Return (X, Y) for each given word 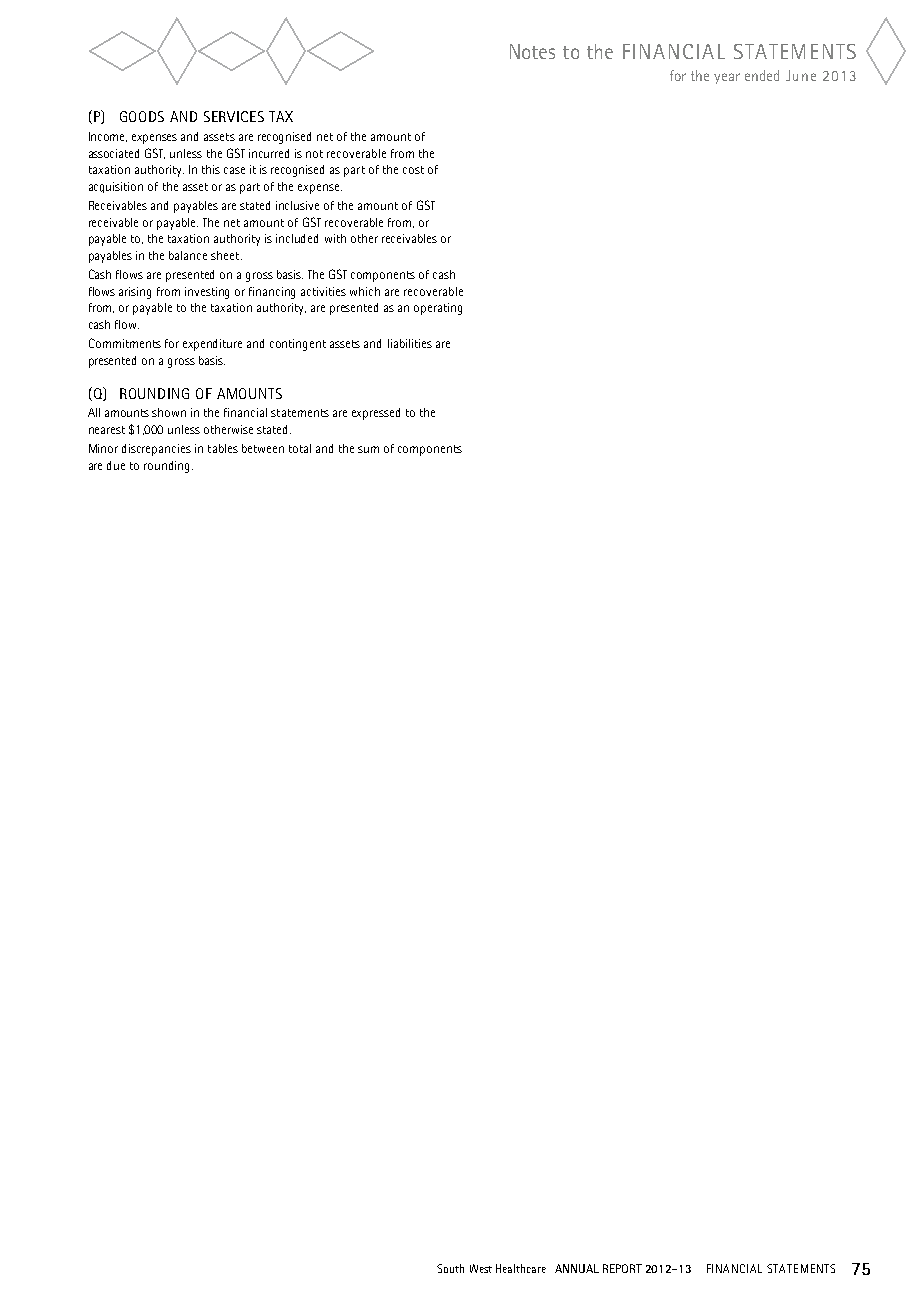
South (450, 1268)
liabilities (410, 343)
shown (169, 412)
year (727, 78)
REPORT (622, 1268)
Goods (142, 116)
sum (368, 449)
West (481, 1268)
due (116, 465)
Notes (532, 51)
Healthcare (521, 1268)
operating (438, 309)
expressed (376, 414)
